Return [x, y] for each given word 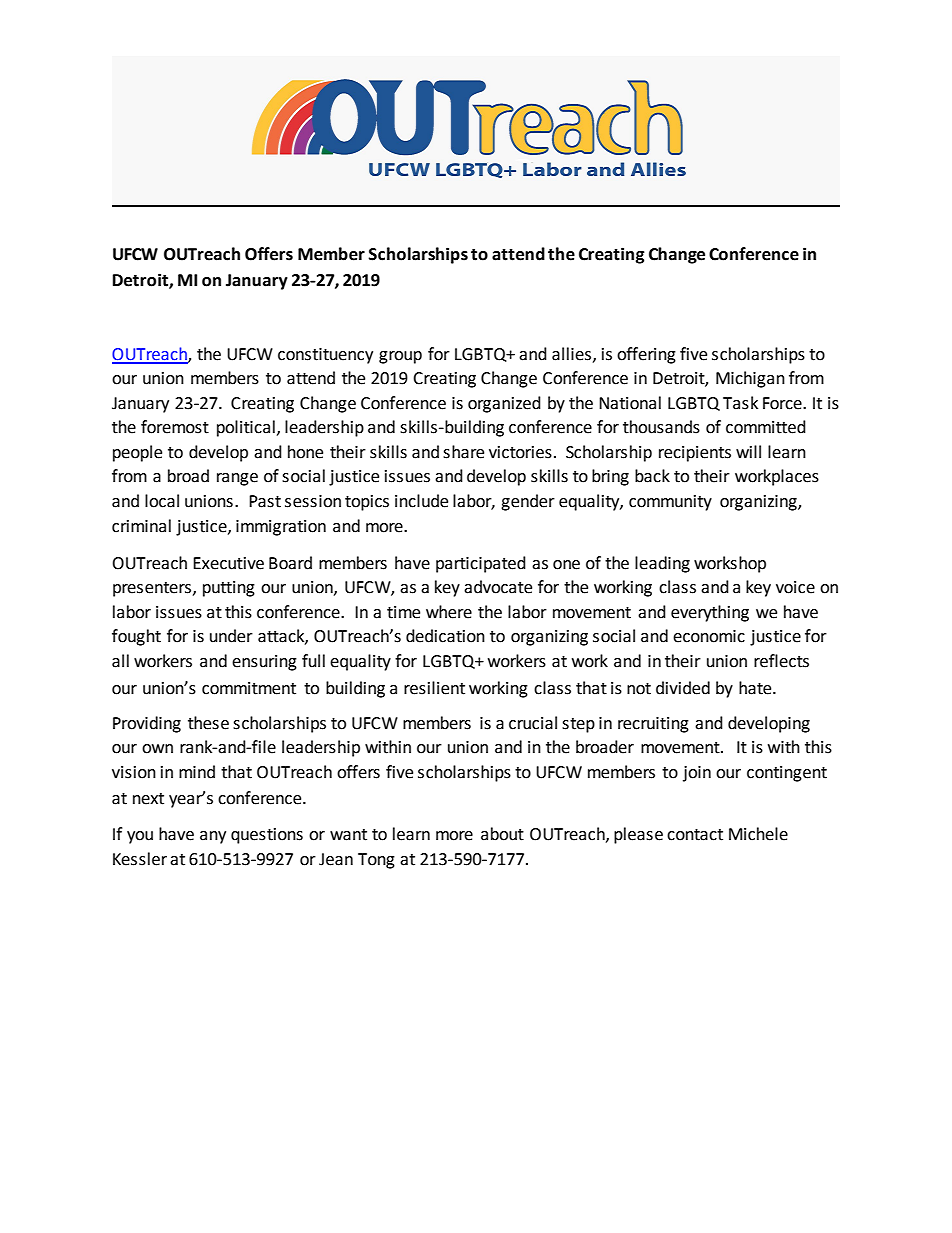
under [231, 636]
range [237, 479]
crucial [533, 723]
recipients [695, 454]
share [463, 452]
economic [709, 636]
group [400, 357]
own [157, 749]
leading [662, 564]
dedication [445, 636]
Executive [228, 563]
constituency [325, 356]
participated [481, 564]
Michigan [750, 379]
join [697, 774]
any [213, 837]
